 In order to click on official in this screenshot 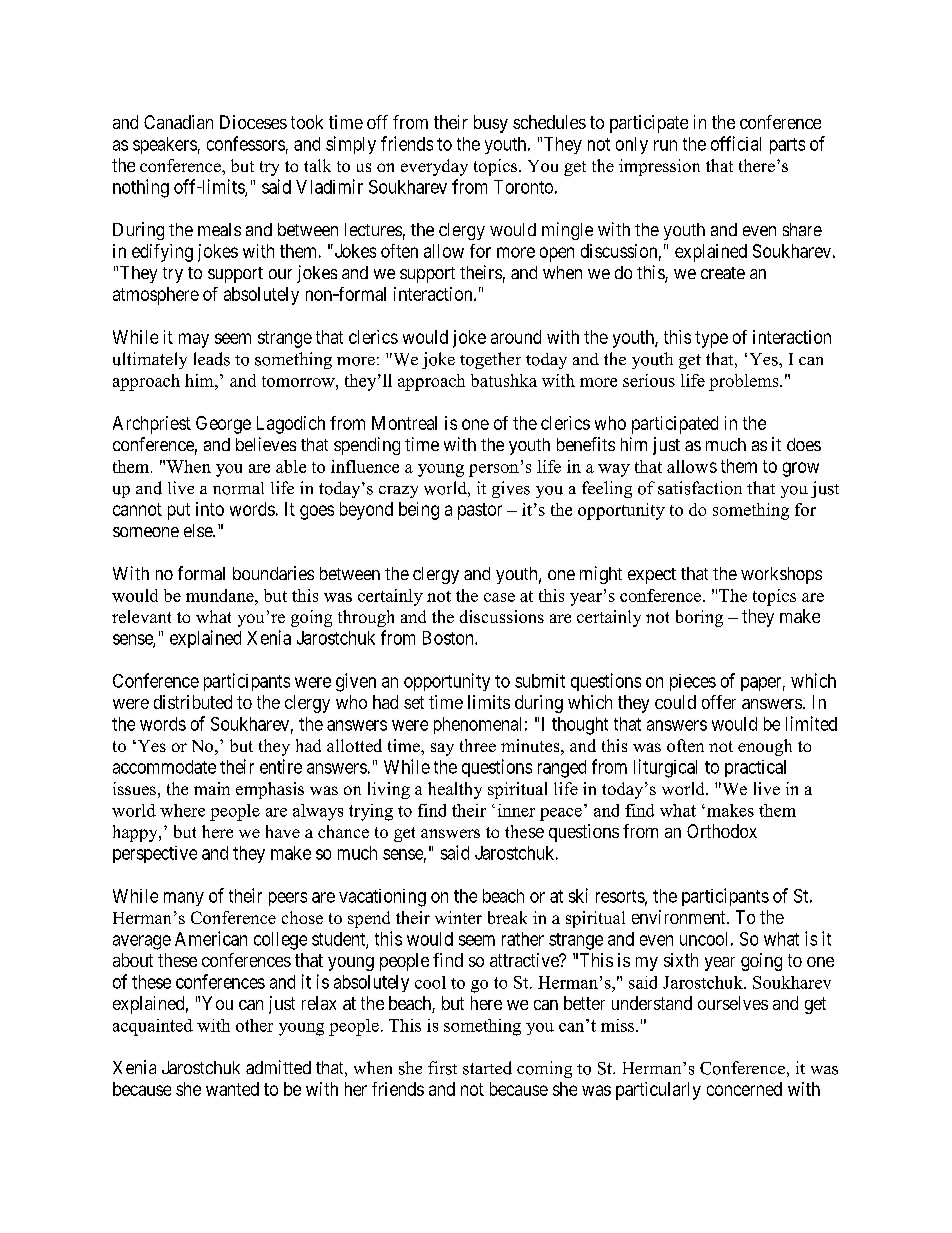, I will do `click(736, 143)`.
